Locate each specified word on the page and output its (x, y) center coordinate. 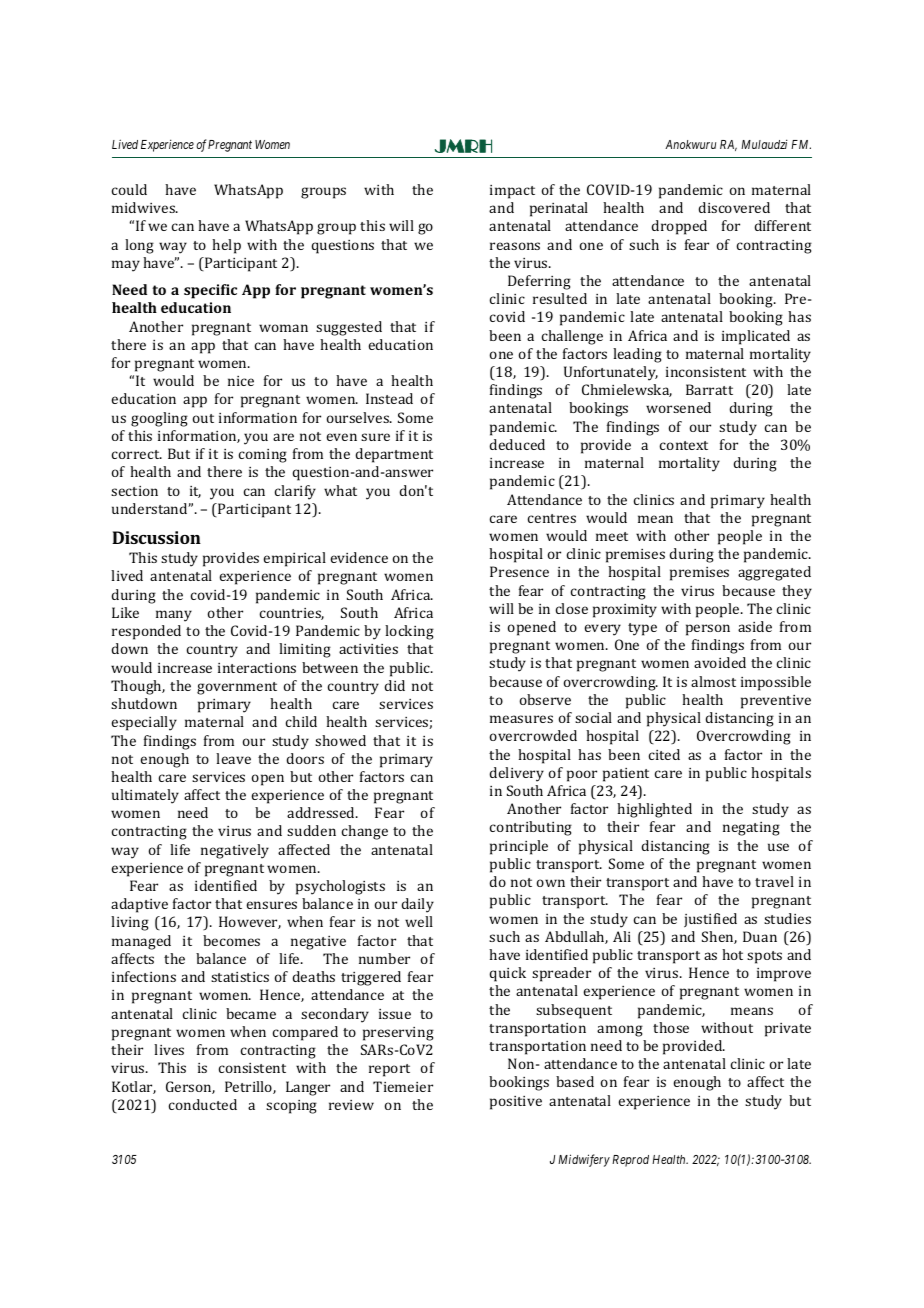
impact (512, 192)
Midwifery (584, 1160)
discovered (734, 207)
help (226, 246)
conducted (203, 1104)
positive (516, 1103)
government (237, 688)
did (394, 685)
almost (713, 681)
